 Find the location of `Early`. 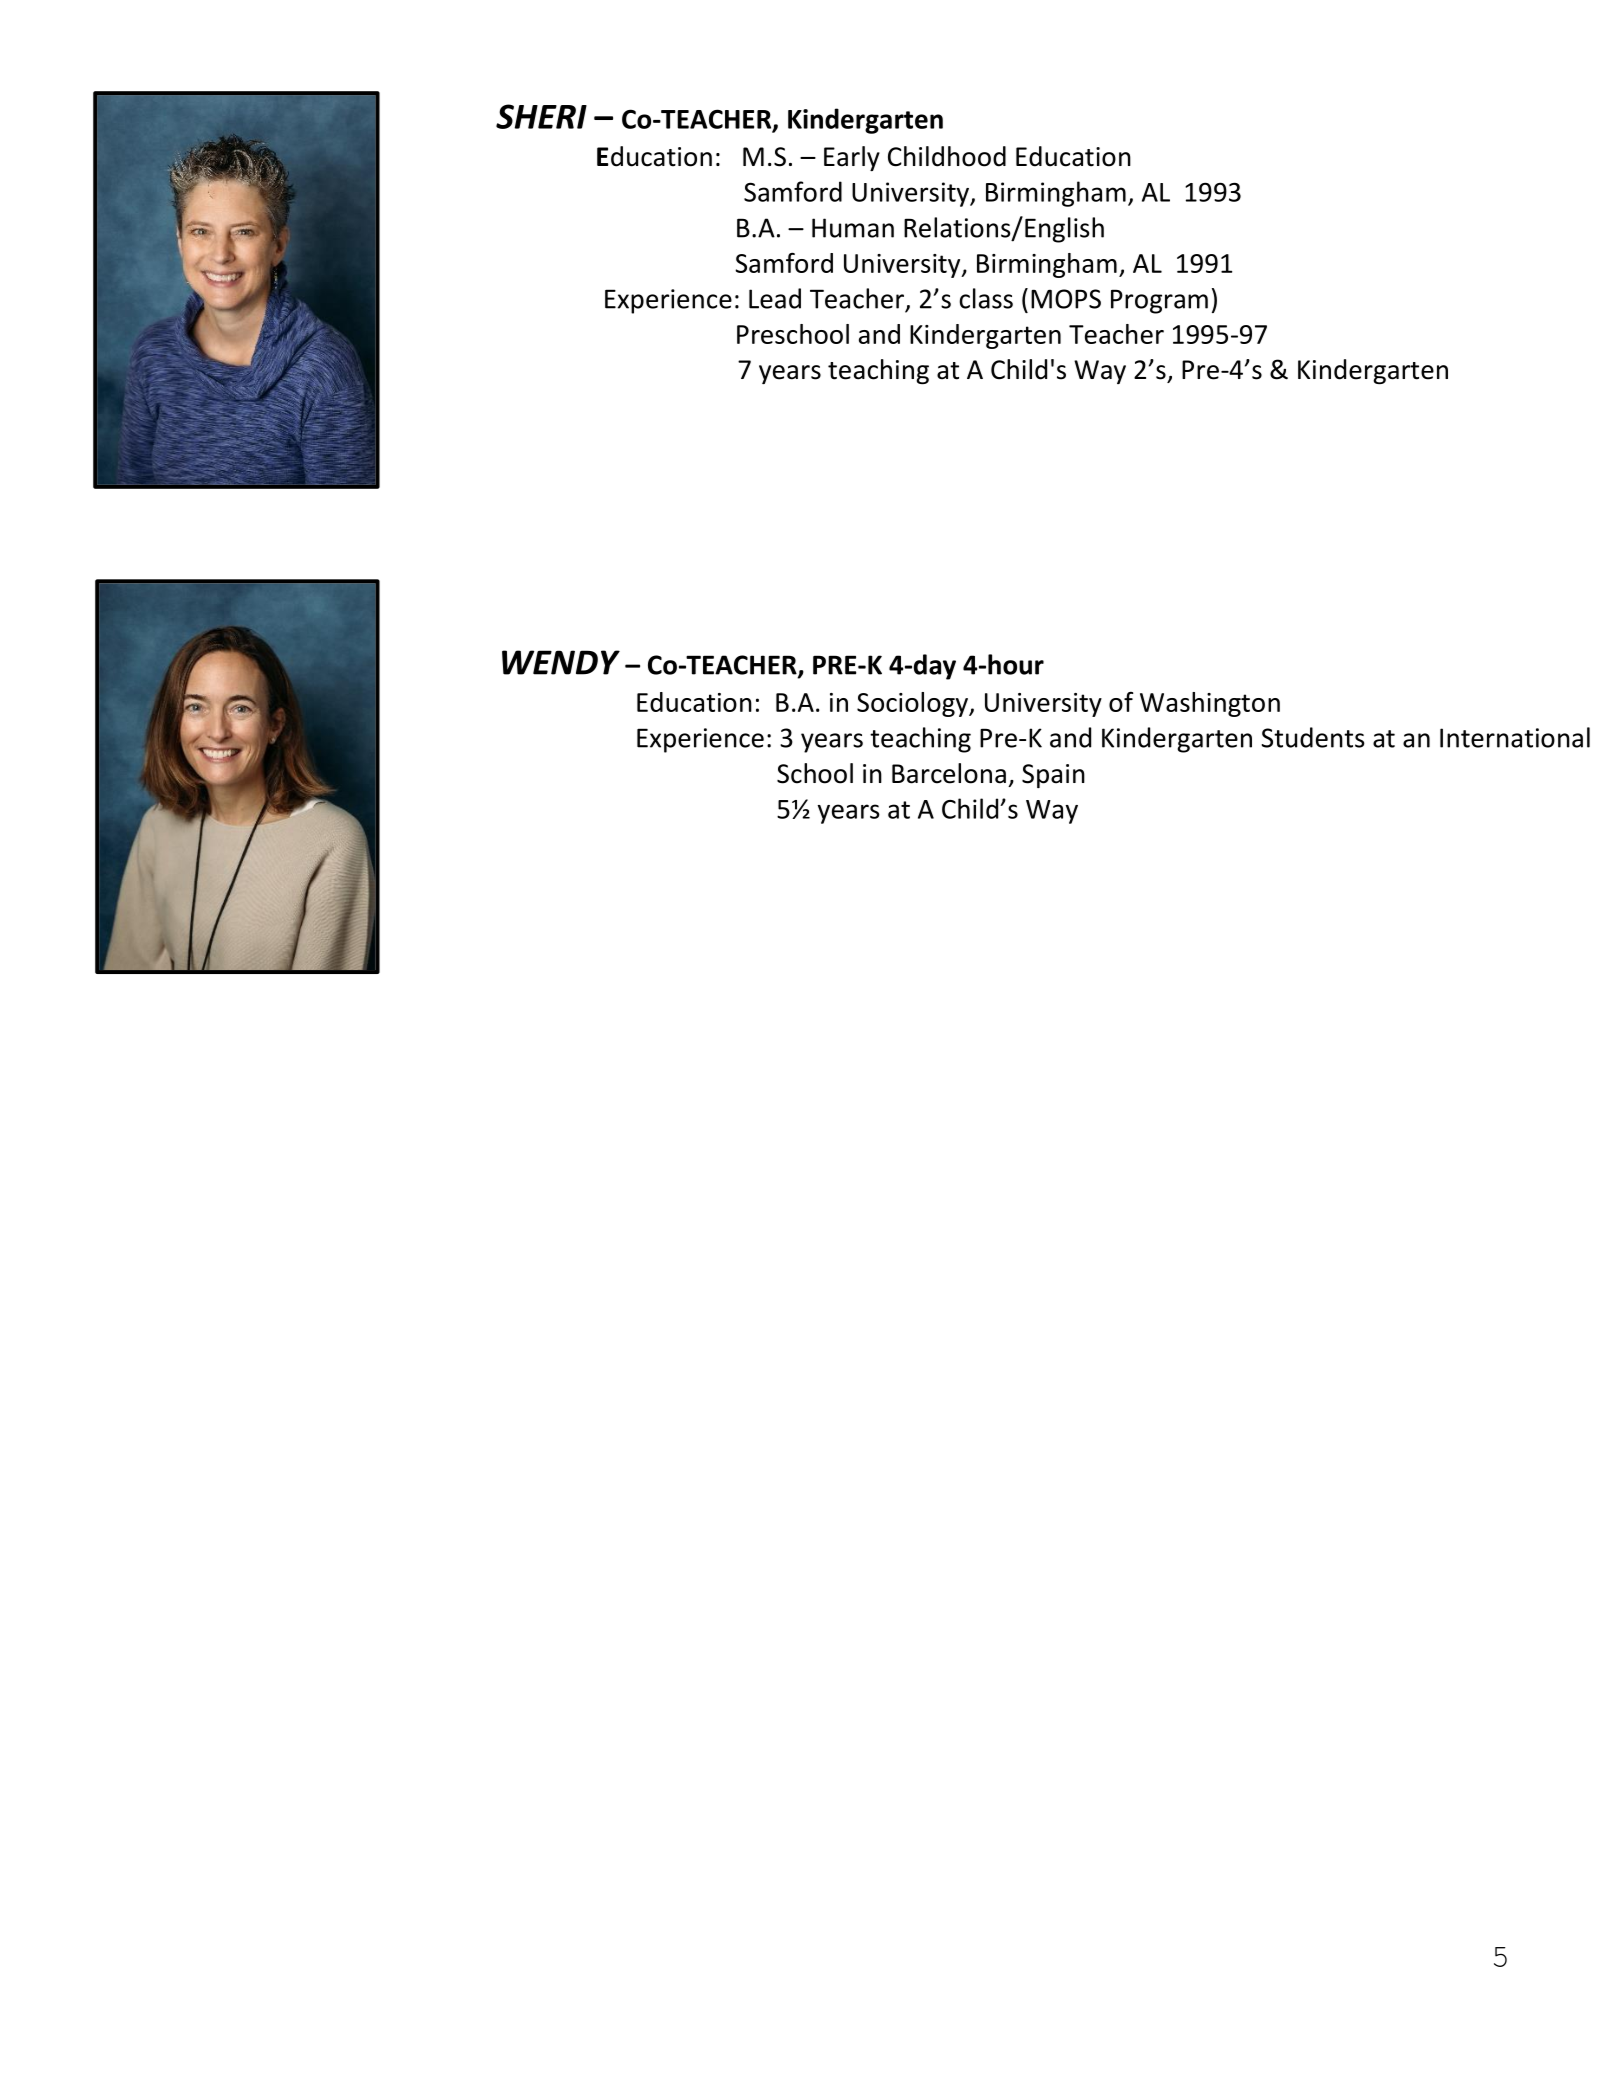

Early is located at coordinates (852, 158).
